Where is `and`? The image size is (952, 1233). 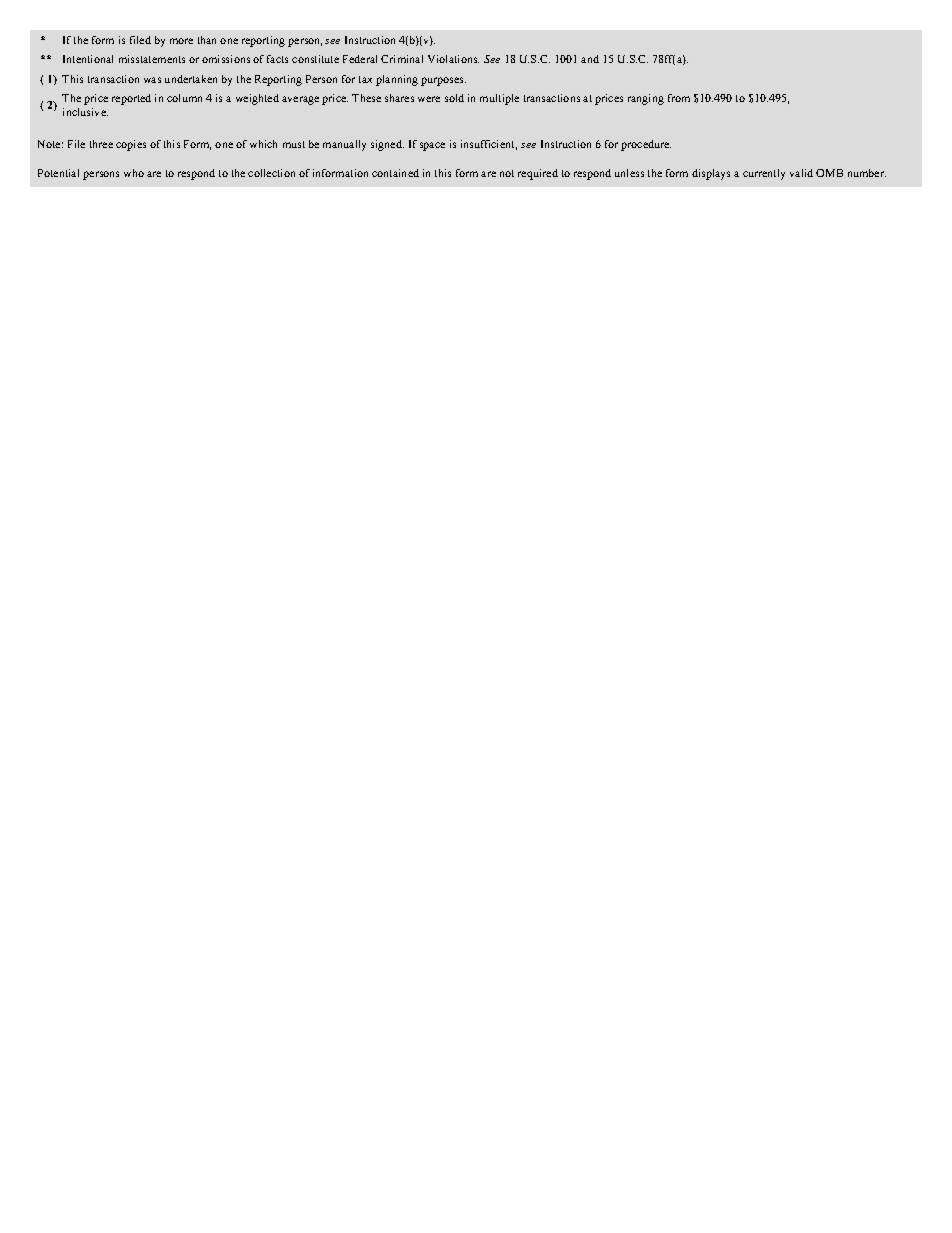 and is located at coordinates (590, 59).
